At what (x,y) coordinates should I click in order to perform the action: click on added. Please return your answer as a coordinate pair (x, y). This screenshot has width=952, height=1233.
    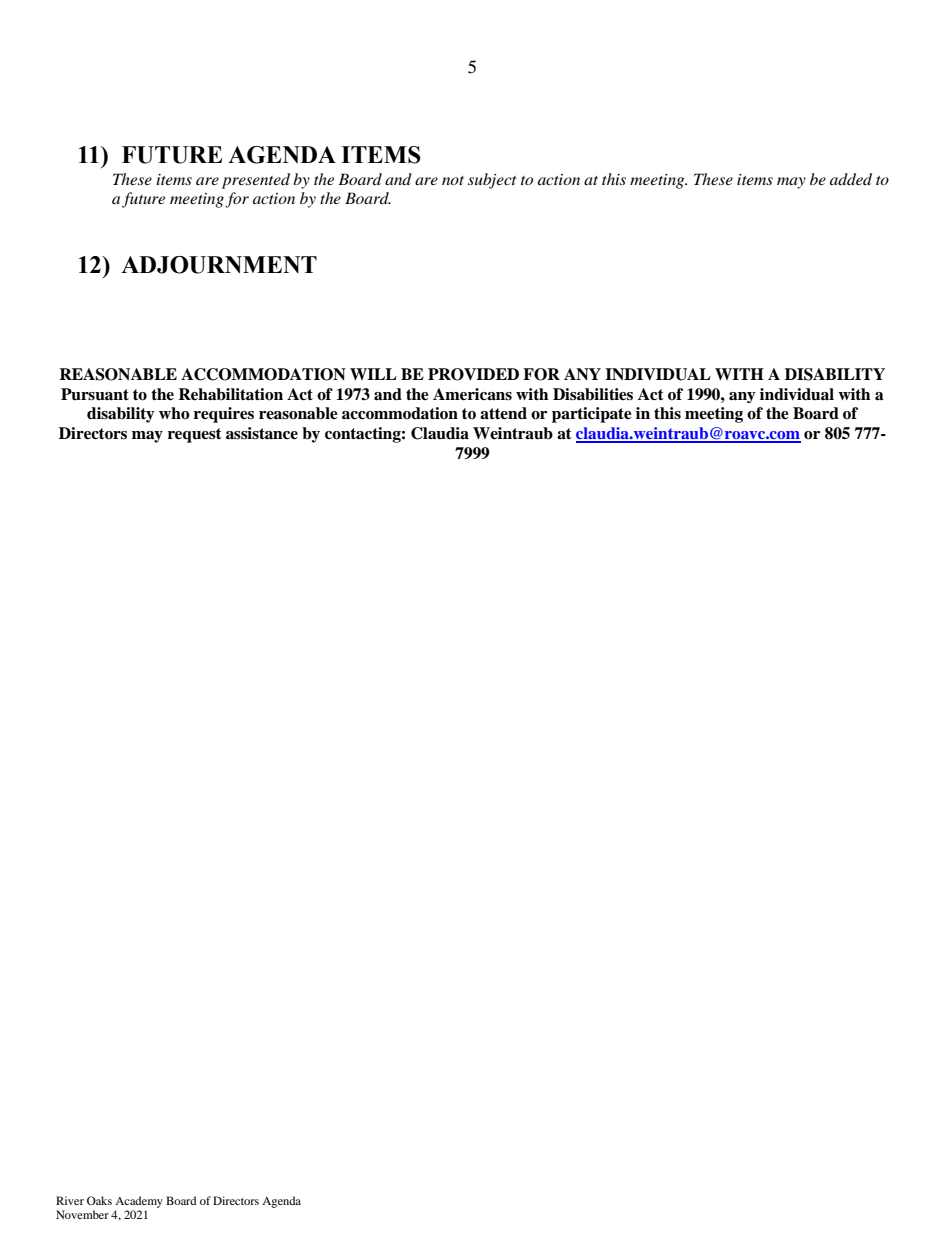
    Looking at the image, I should click on (851, 179).
